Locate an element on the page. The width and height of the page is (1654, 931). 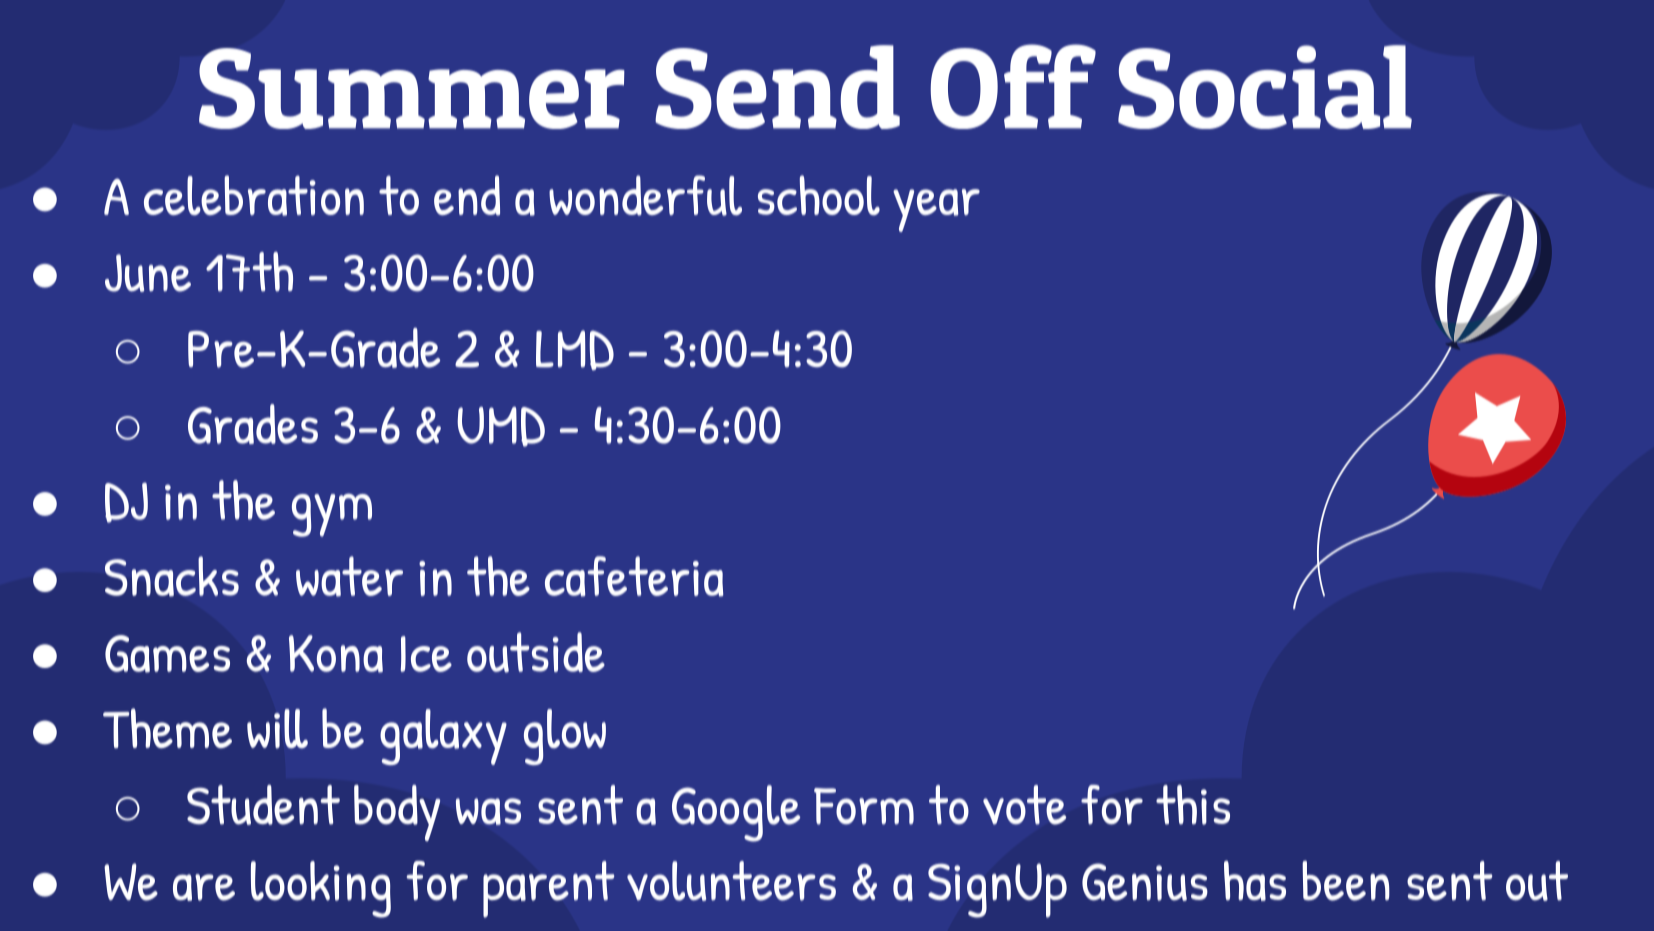
Social is located at coordinates (1265, 87).
